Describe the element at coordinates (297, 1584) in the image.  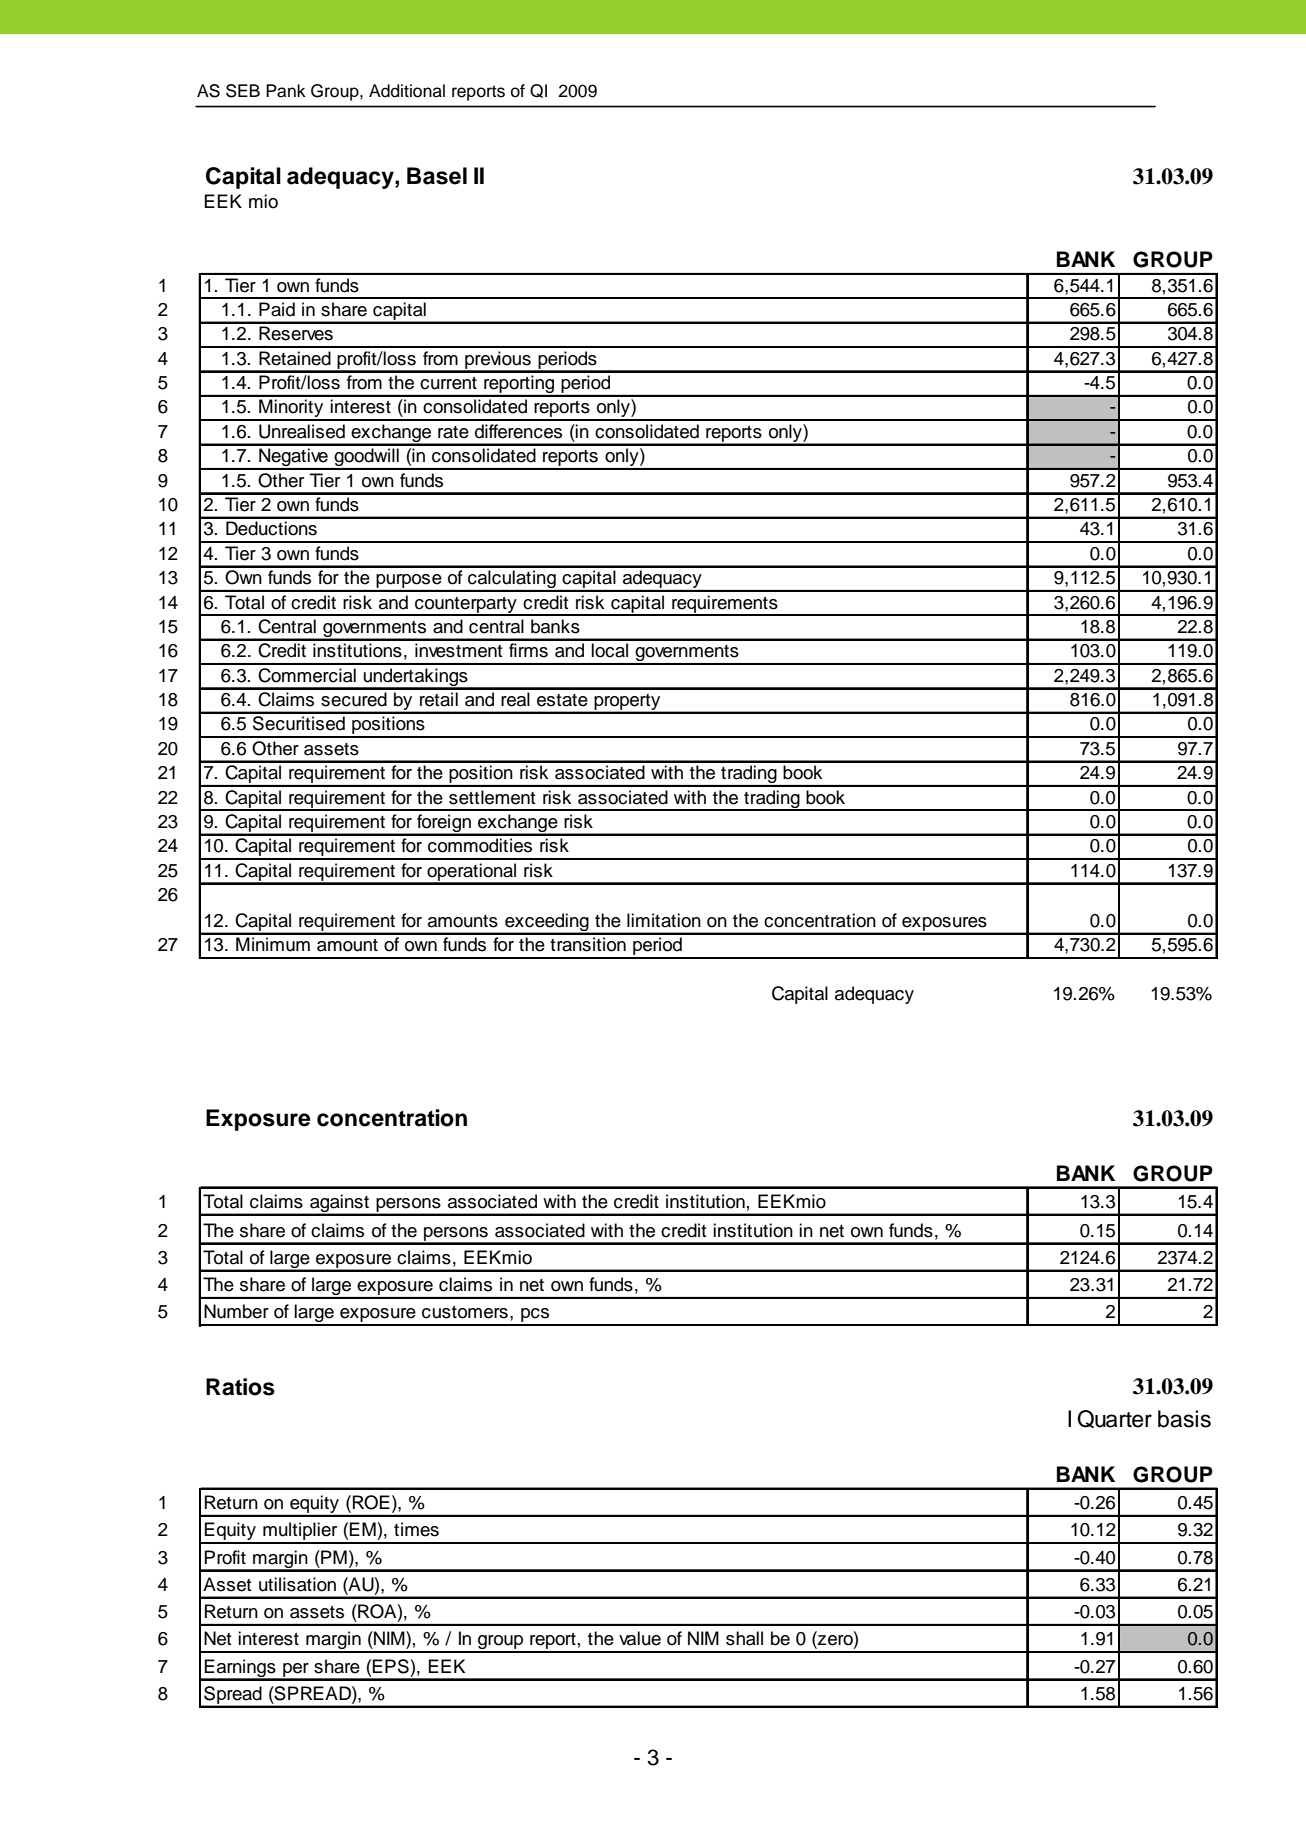
I see `utilisation` at that location.
